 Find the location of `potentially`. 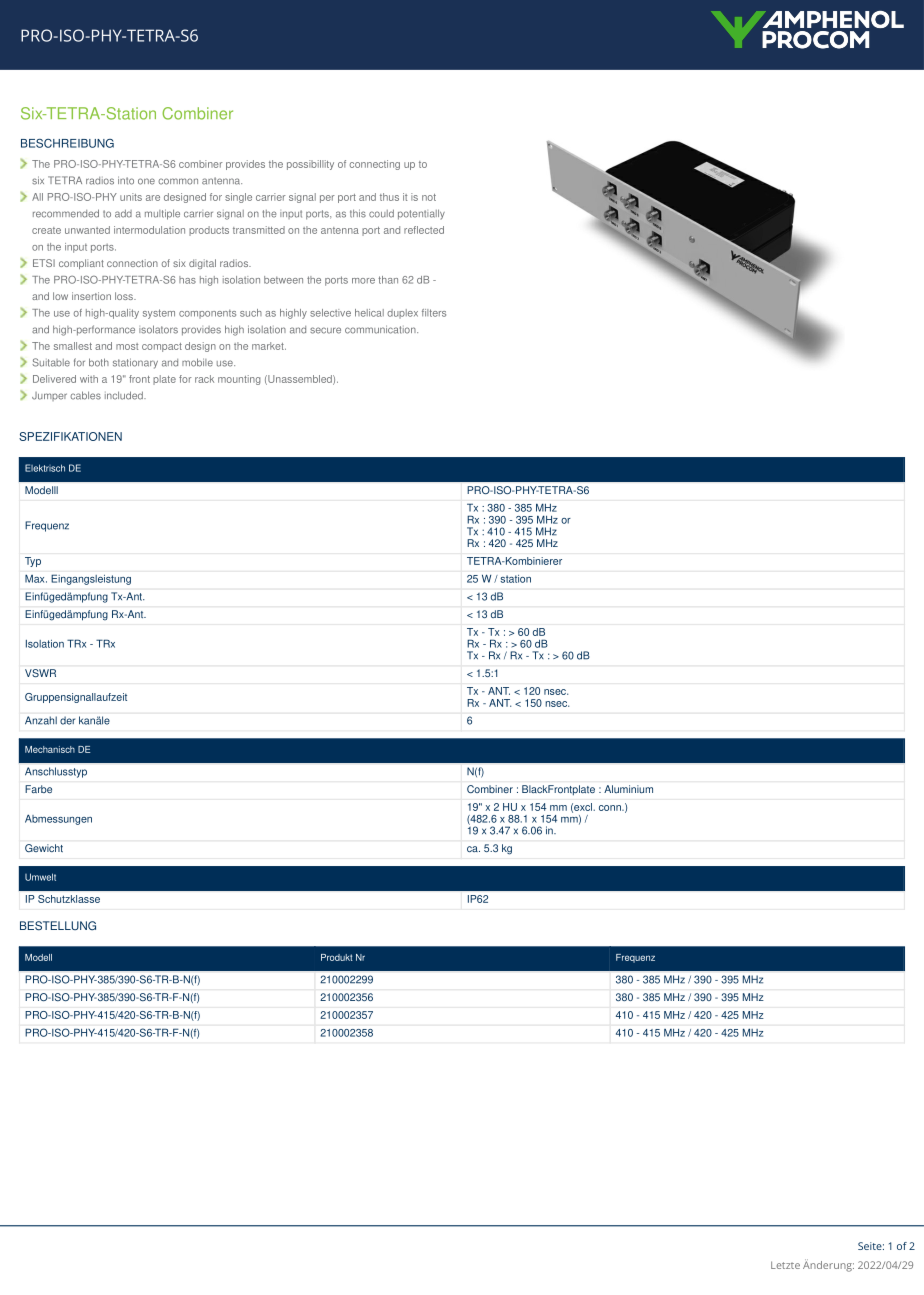

potentially is located at coordinates (421, 214).
